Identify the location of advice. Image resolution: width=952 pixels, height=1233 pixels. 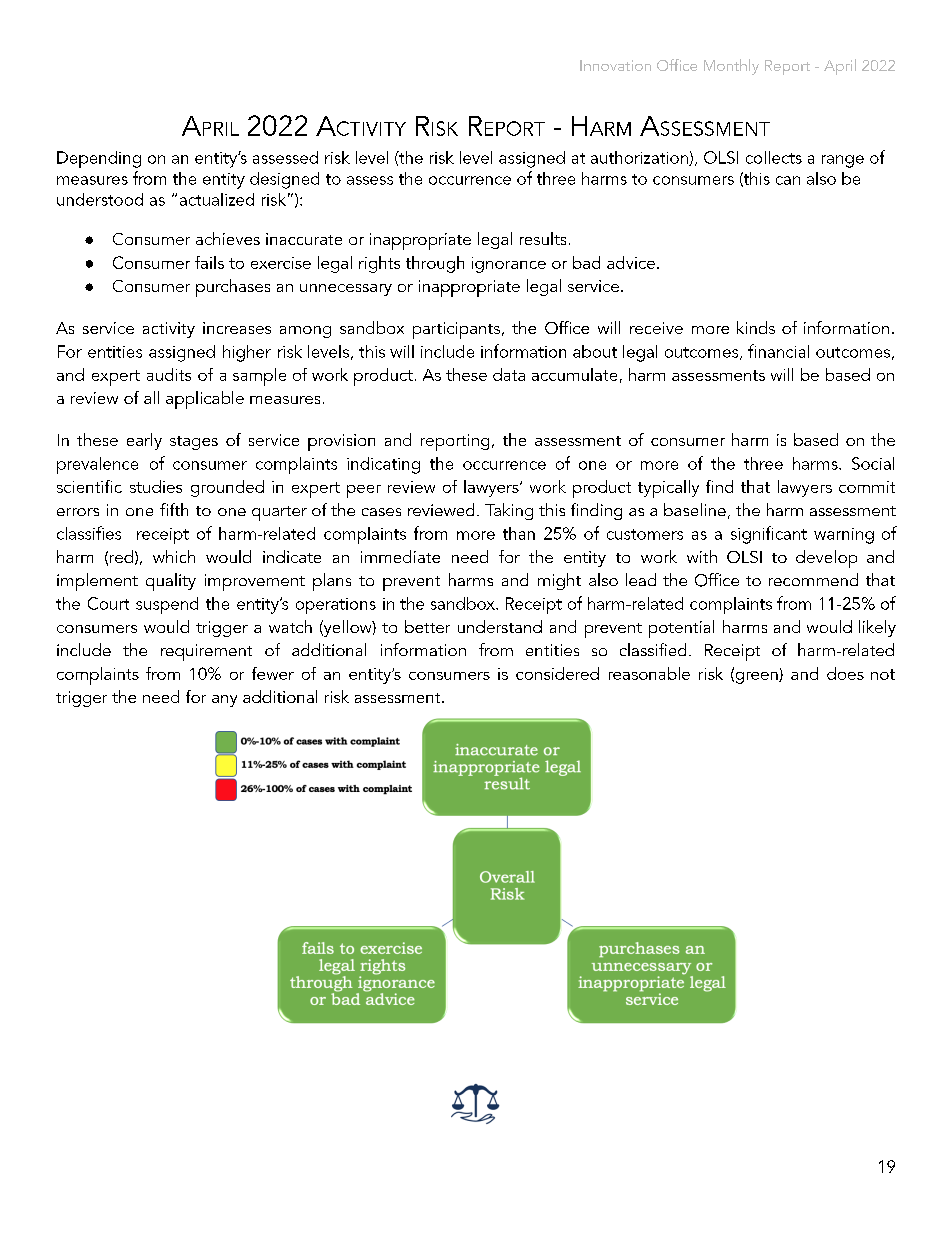
(631, 262).
